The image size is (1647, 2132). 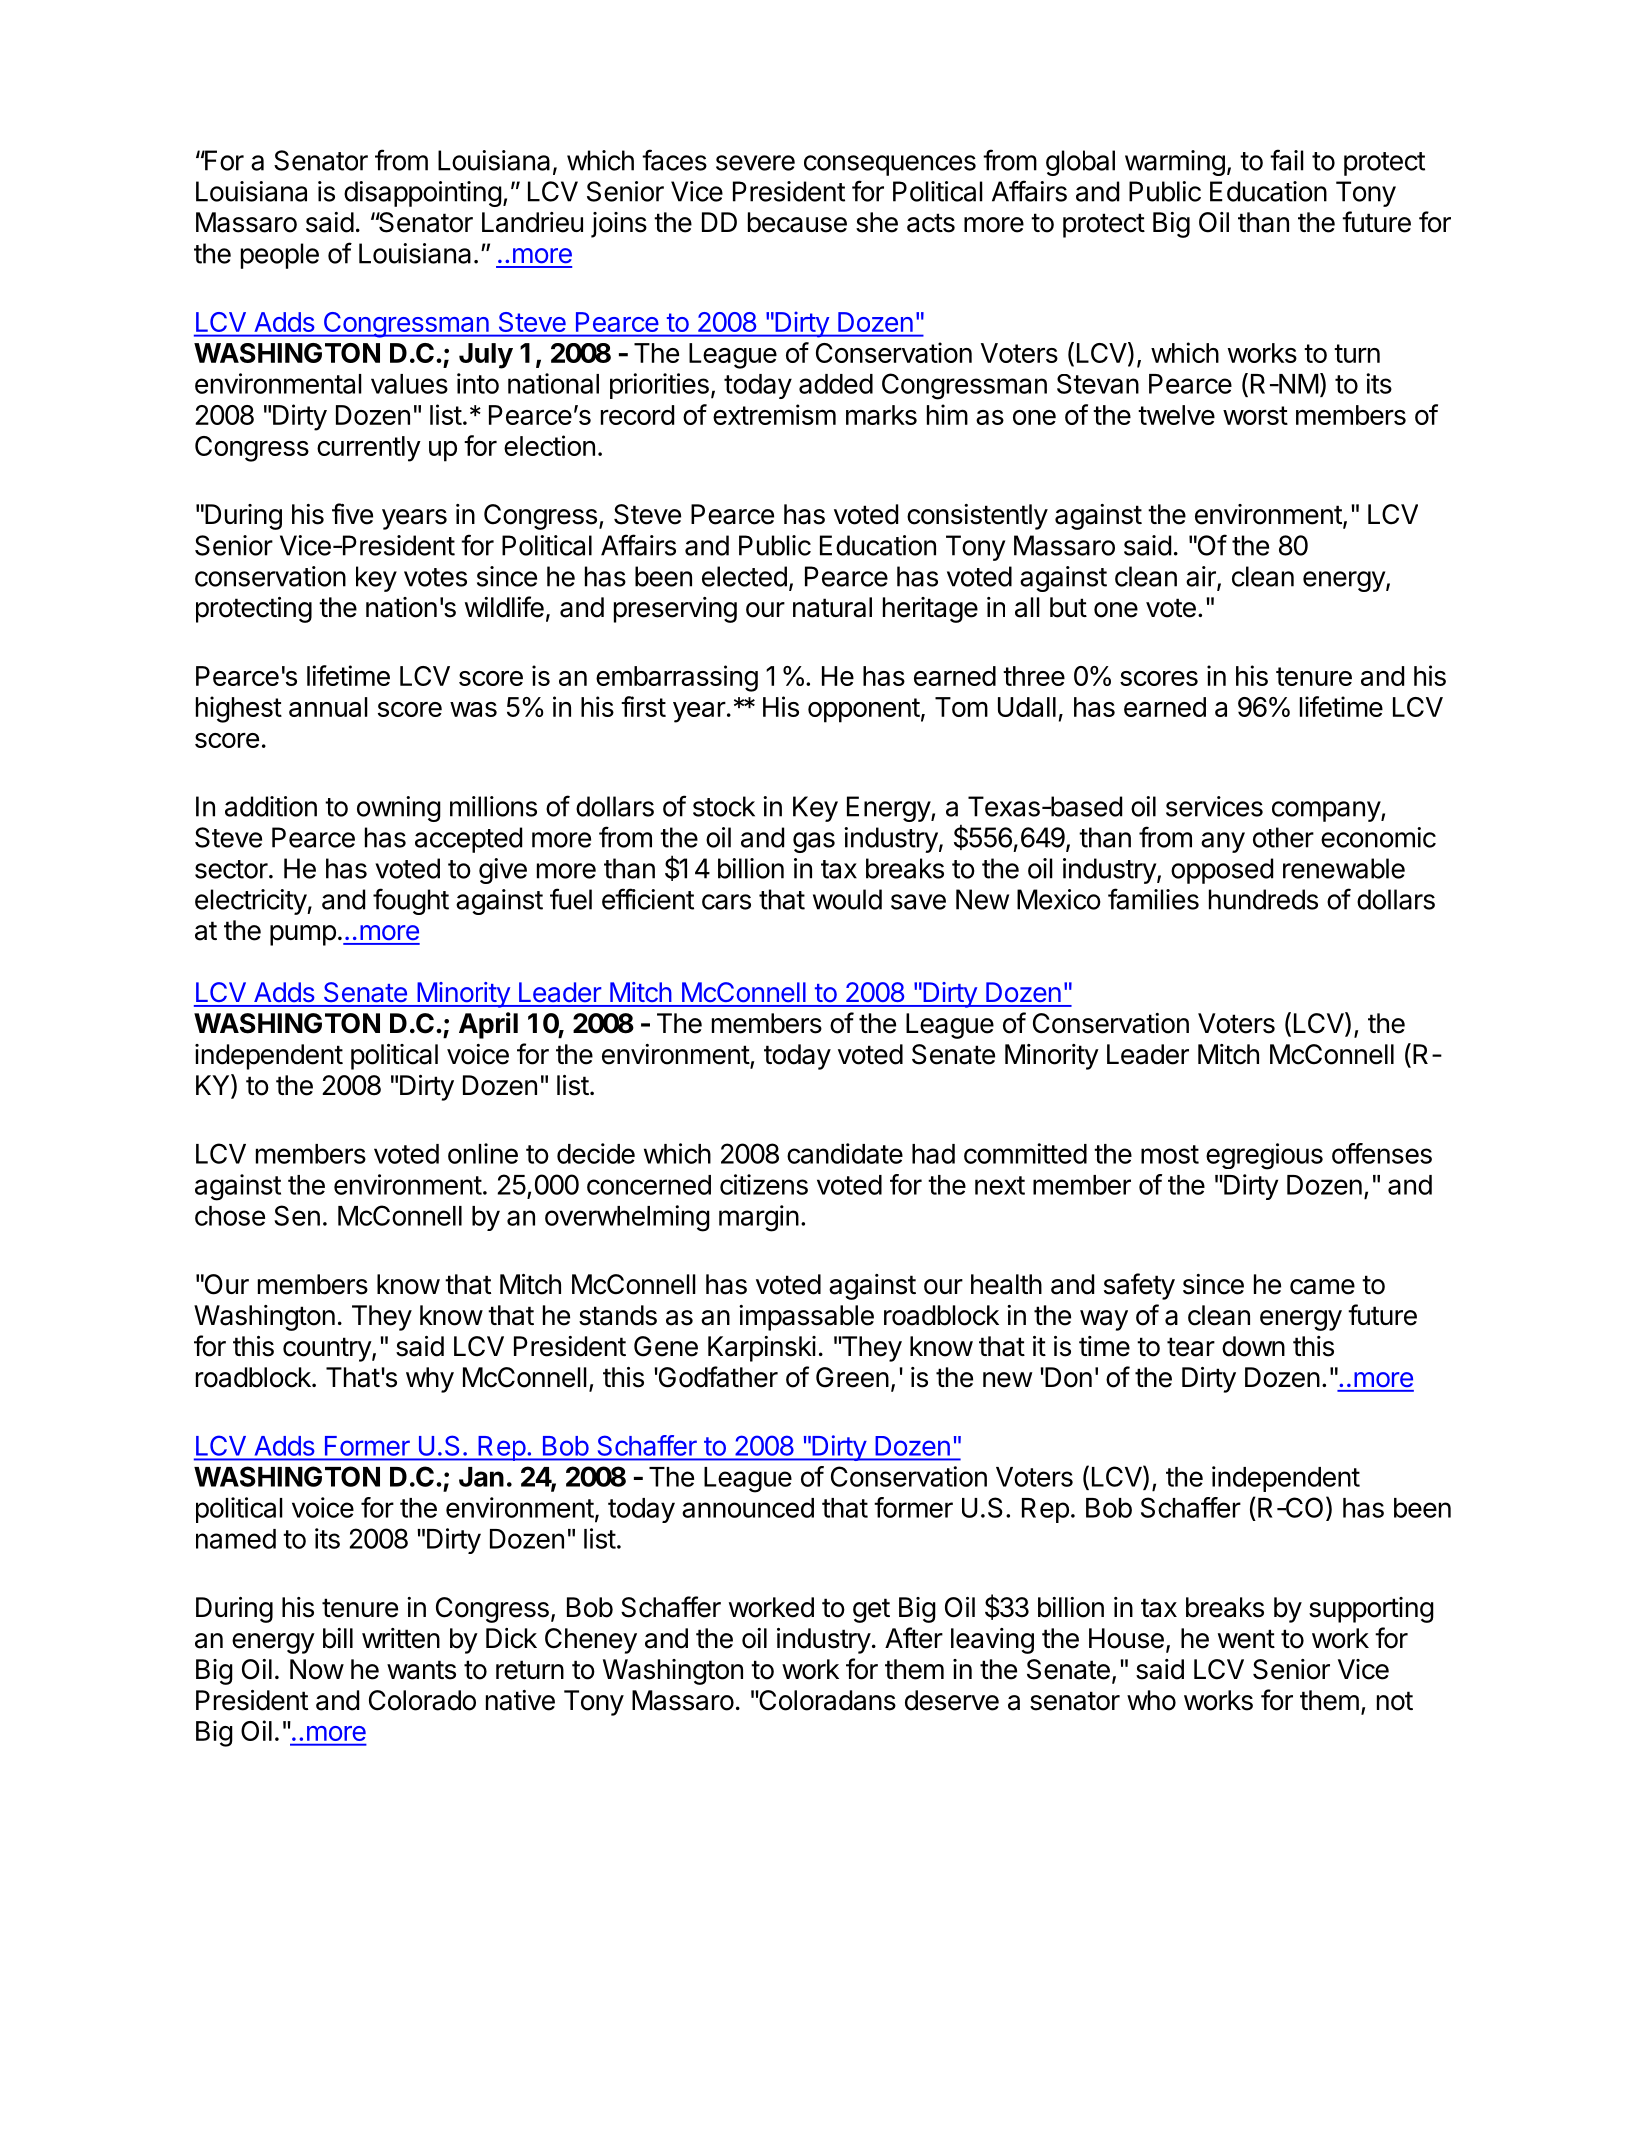 What do you see at coordinates (1263, 899) in the image?
I see `hundreds` at bounding box center [1263, 899].
